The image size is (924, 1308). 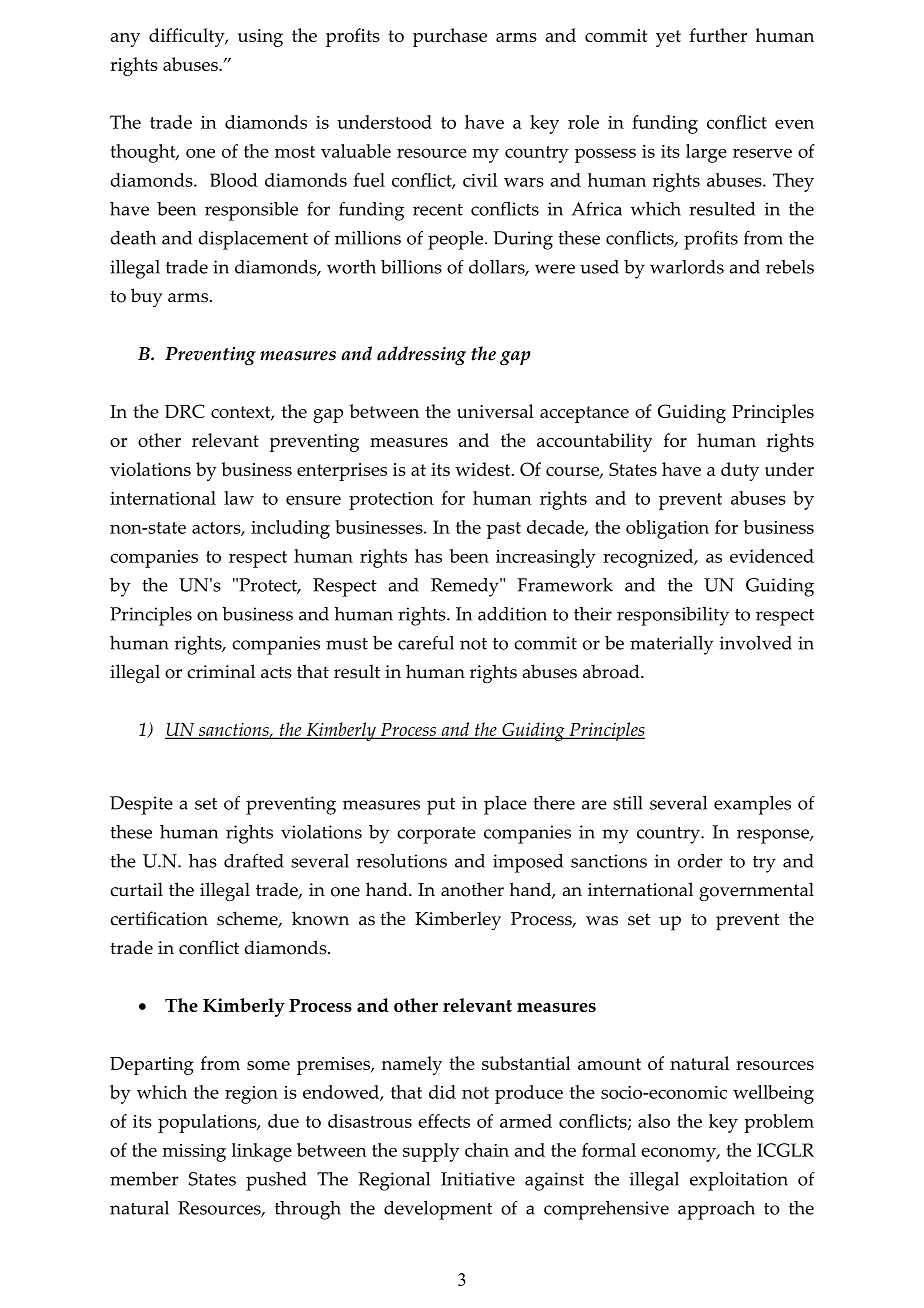 What do you see at coordinates (194, 1153) in the image?
I see `missing` at bounding box center [194, 1153].
